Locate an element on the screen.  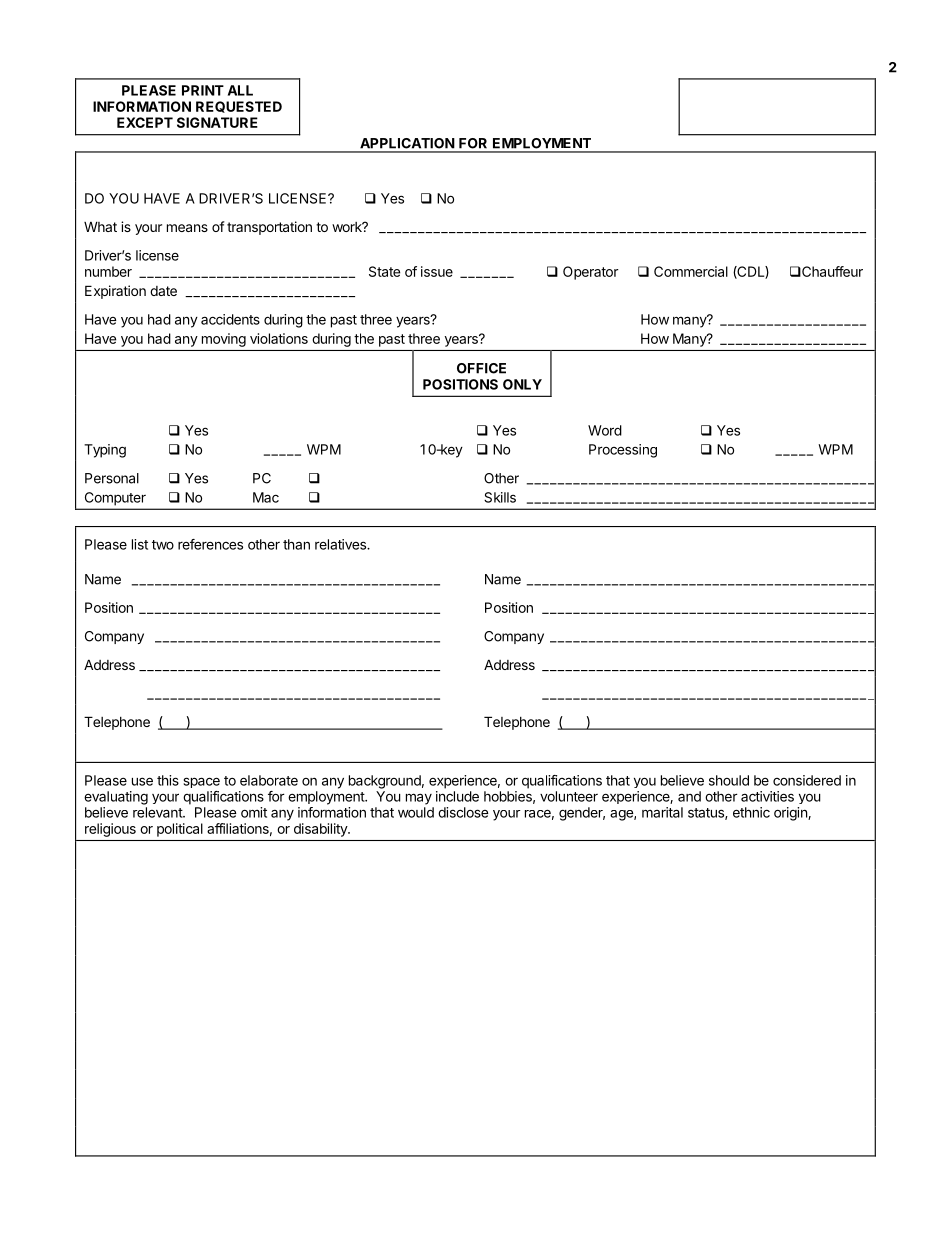
two is located at coordinates (163, 545).
